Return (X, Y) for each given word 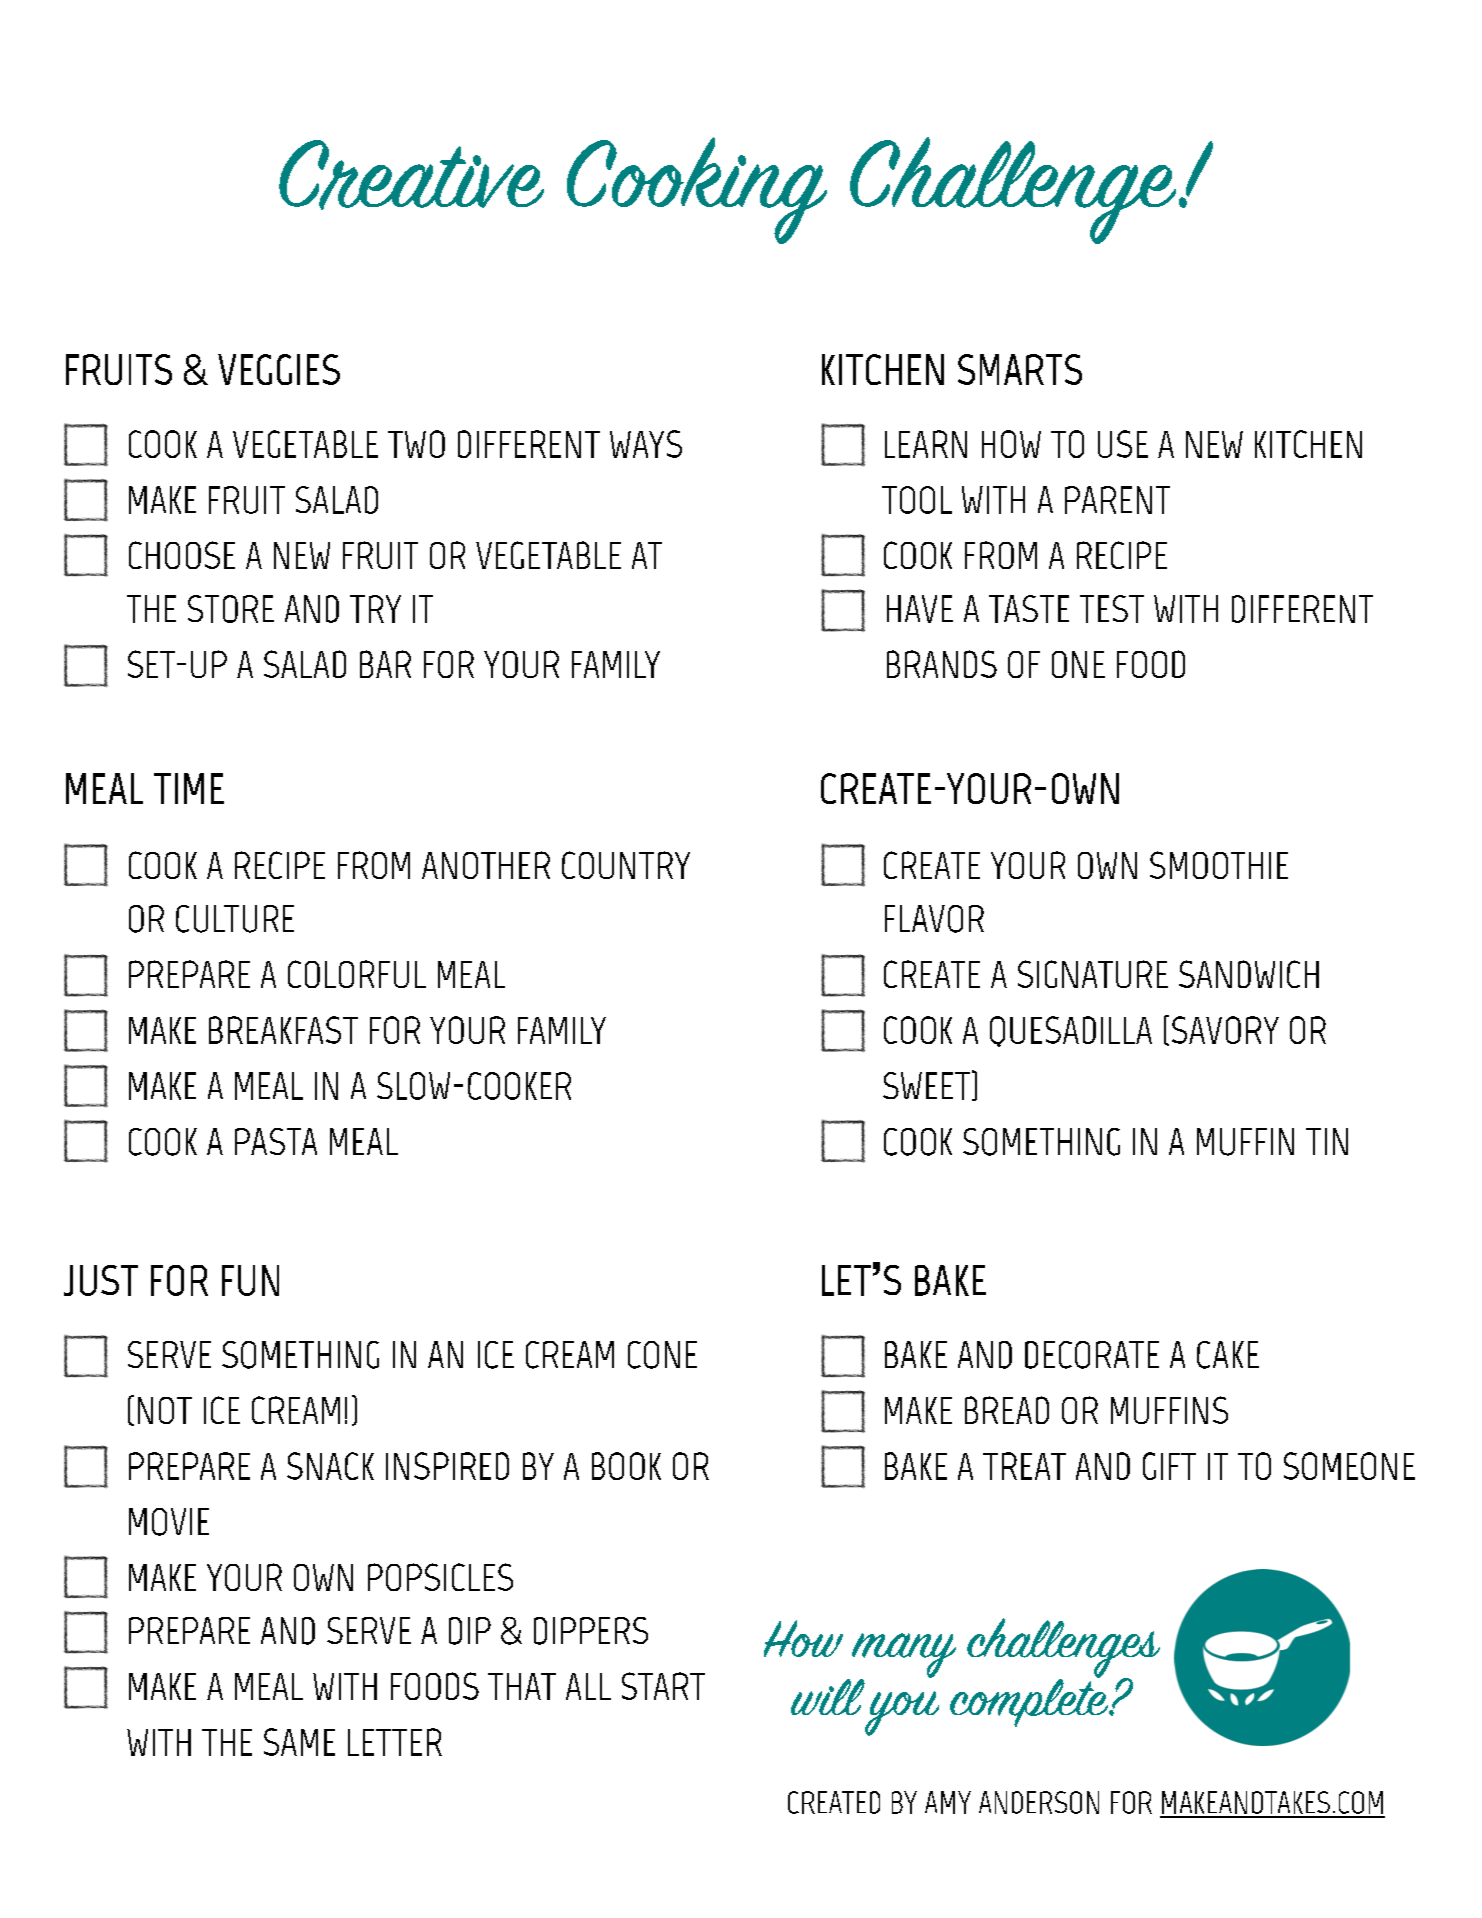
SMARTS (1020, 369)
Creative (411, 175)
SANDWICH (1249, 974)
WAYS (646, 444)
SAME (299, 1742)
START (663, 1686)
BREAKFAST (283, 1030)
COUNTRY (626, 865)
